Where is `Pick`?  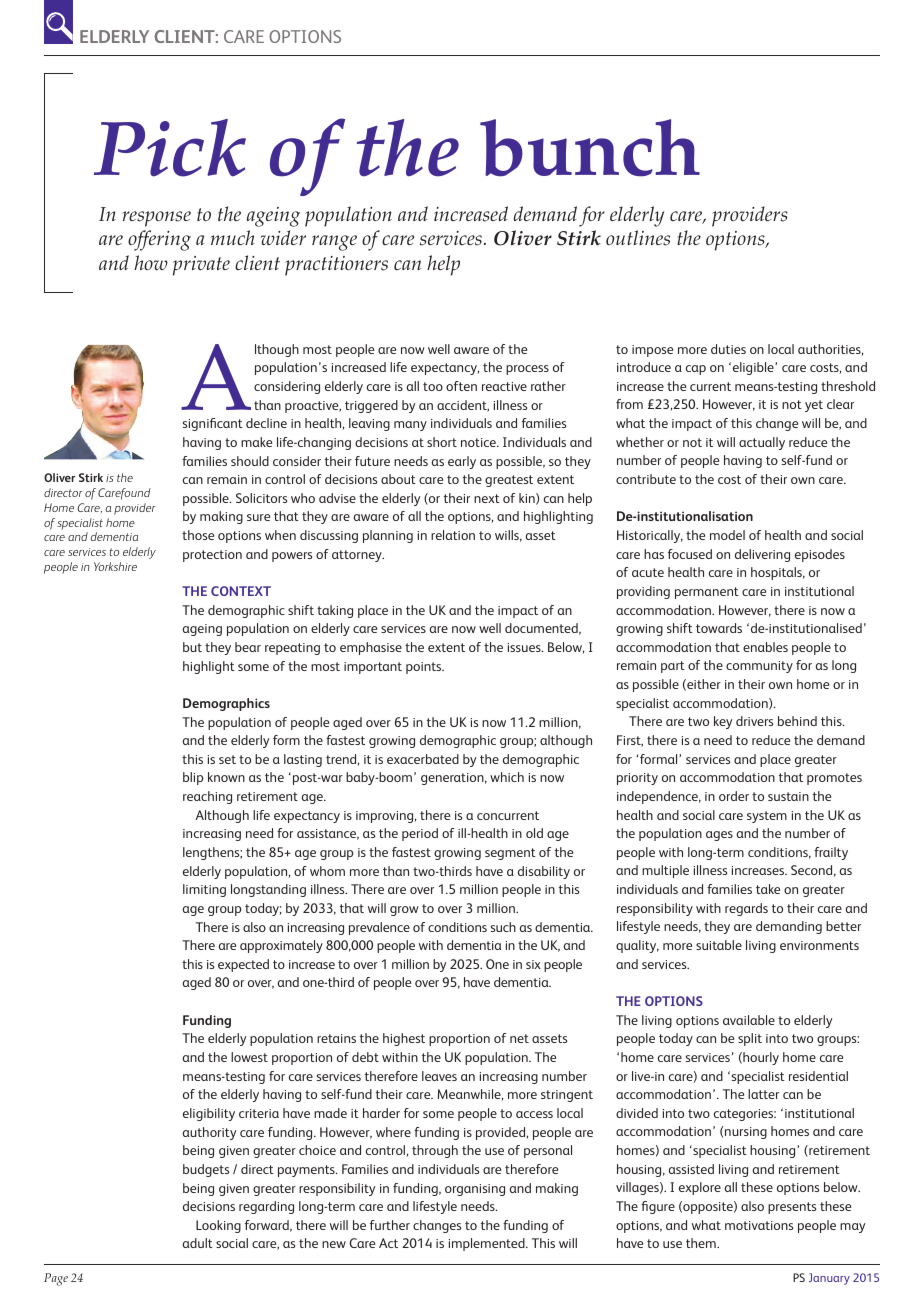
Pick is located at coordinates (170, 148).
